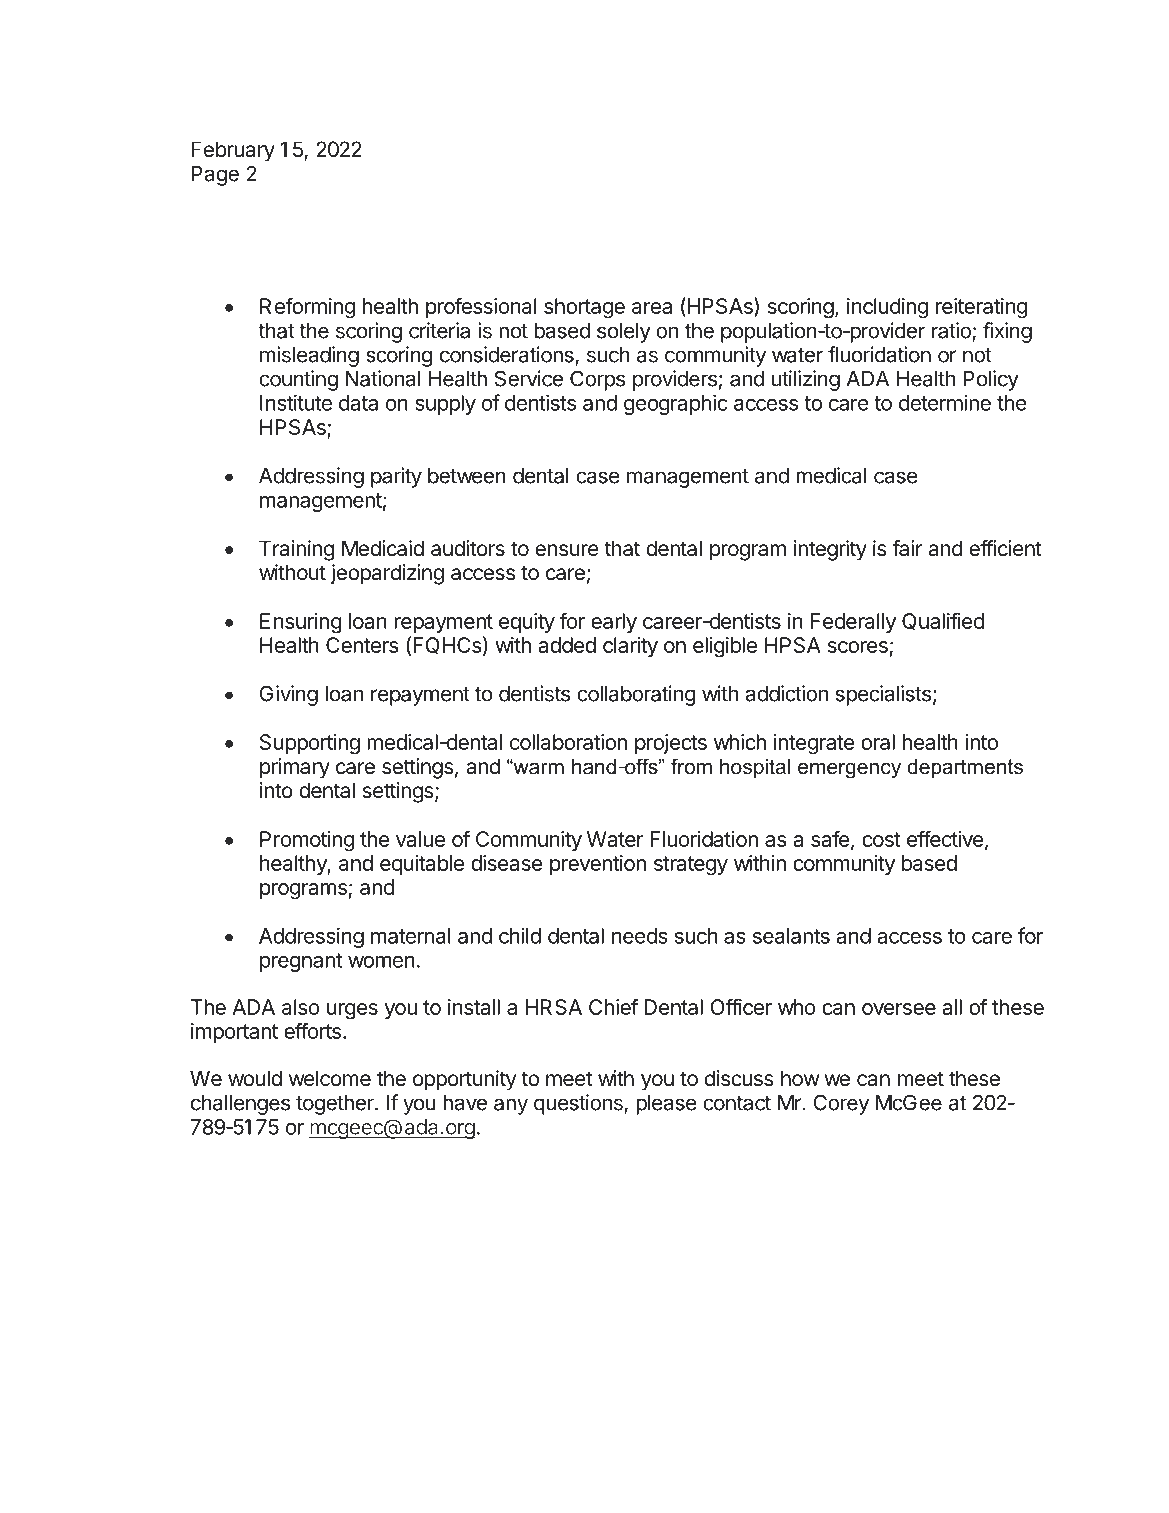 The height and width of the screenshot is (1513, 1169). What do you see at coordinates (887, 308) in the screenshot?
I see `including` at bounding box center [887, 308].
